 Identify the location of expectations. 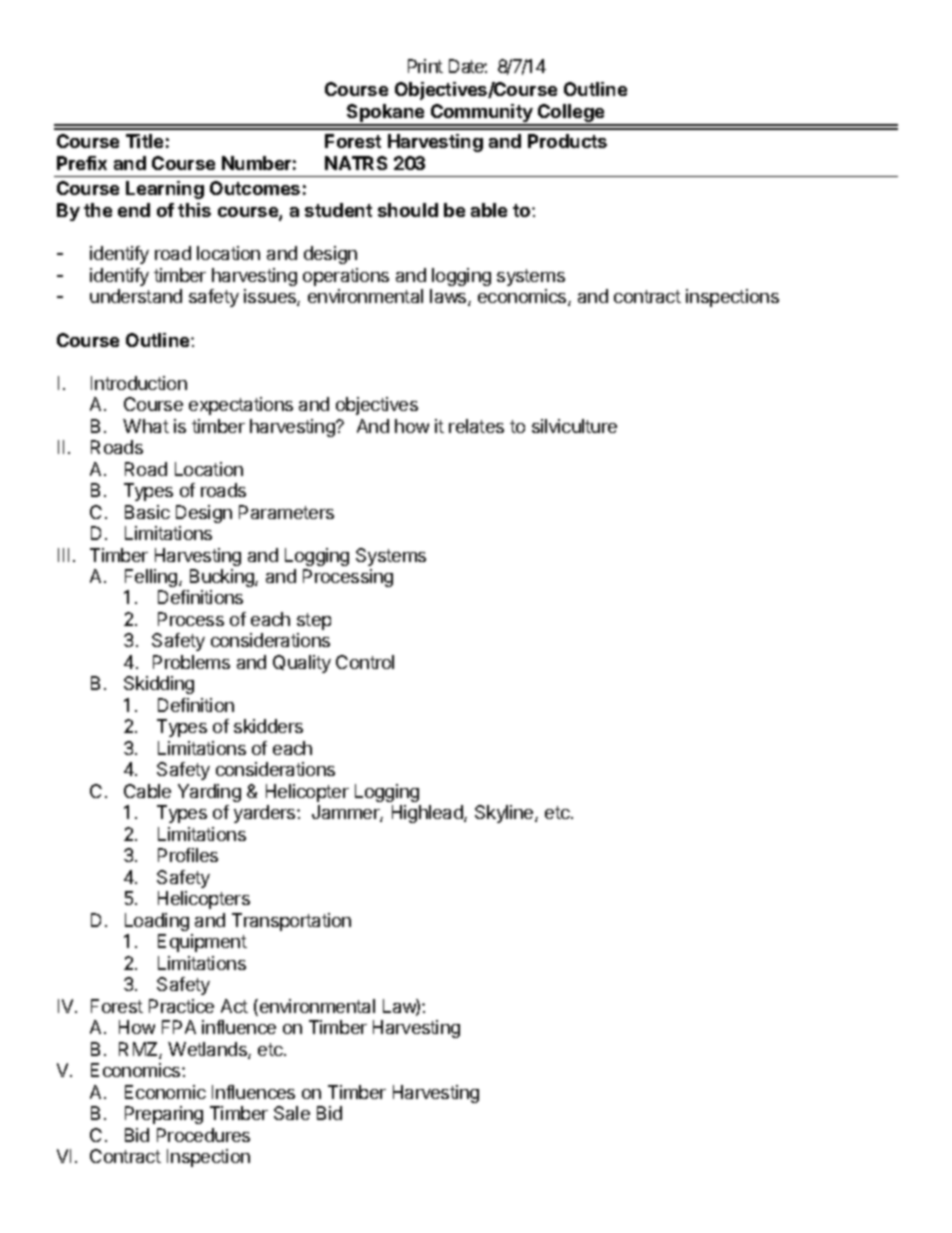
(241, 406).
